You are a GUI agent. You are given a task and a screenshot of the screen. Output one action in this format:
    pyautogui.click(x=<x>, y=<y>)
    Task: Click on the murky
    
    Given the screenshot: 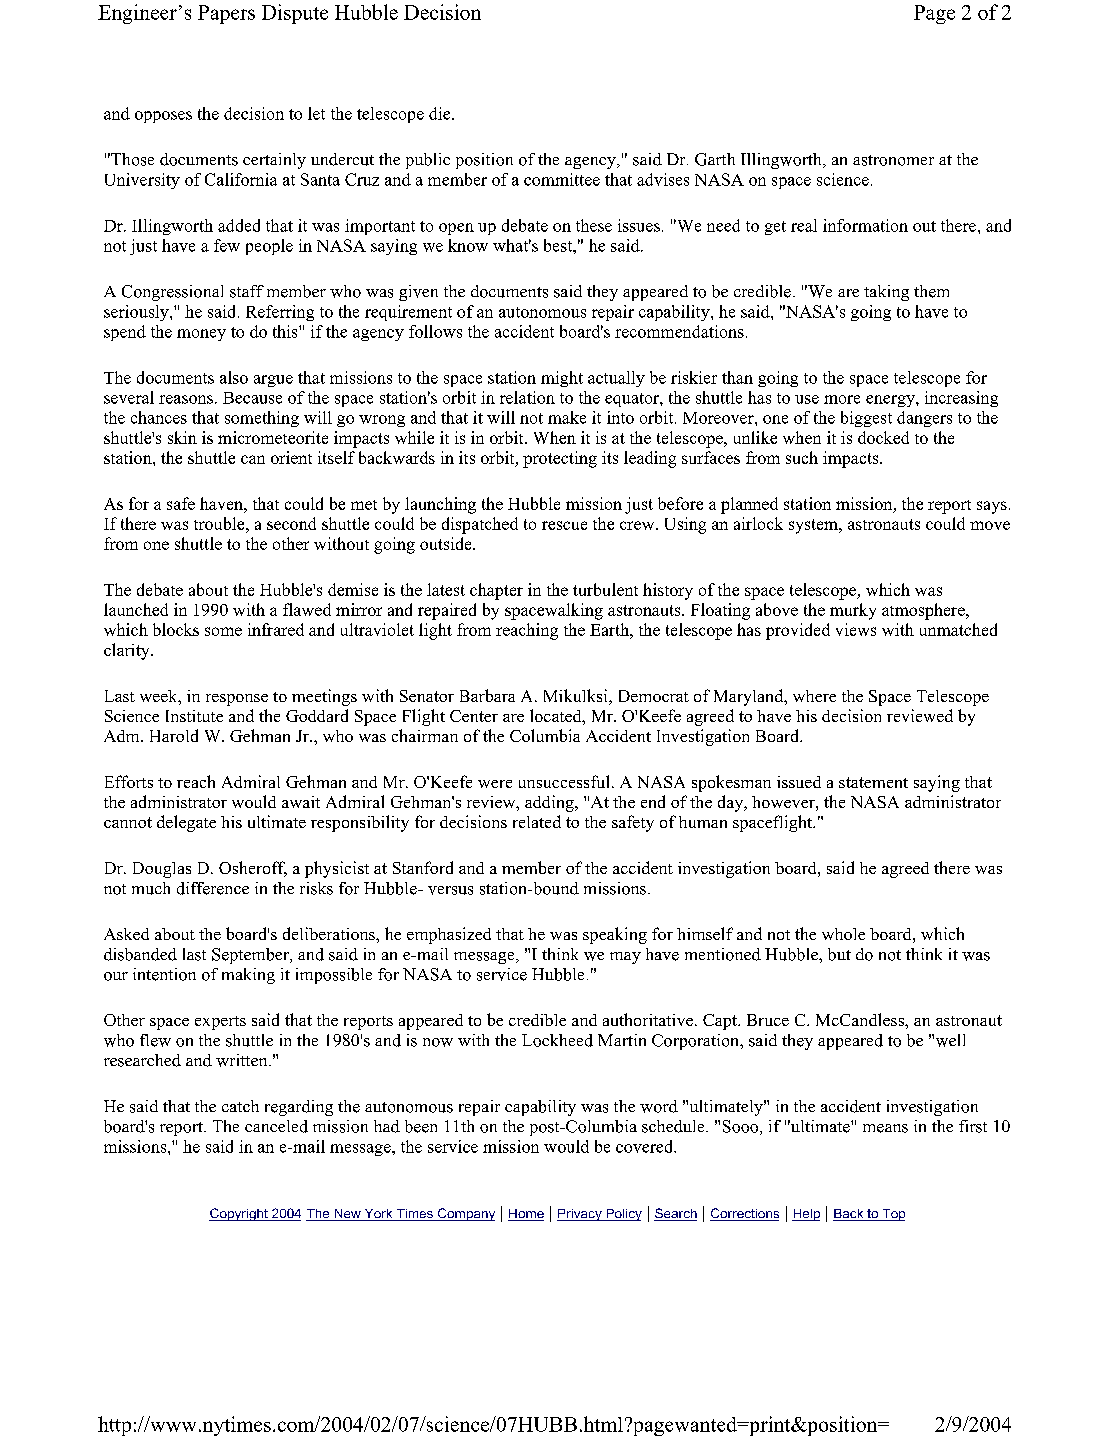 What is the action you would take?
    pyautogui.click(x=853, y=611)
